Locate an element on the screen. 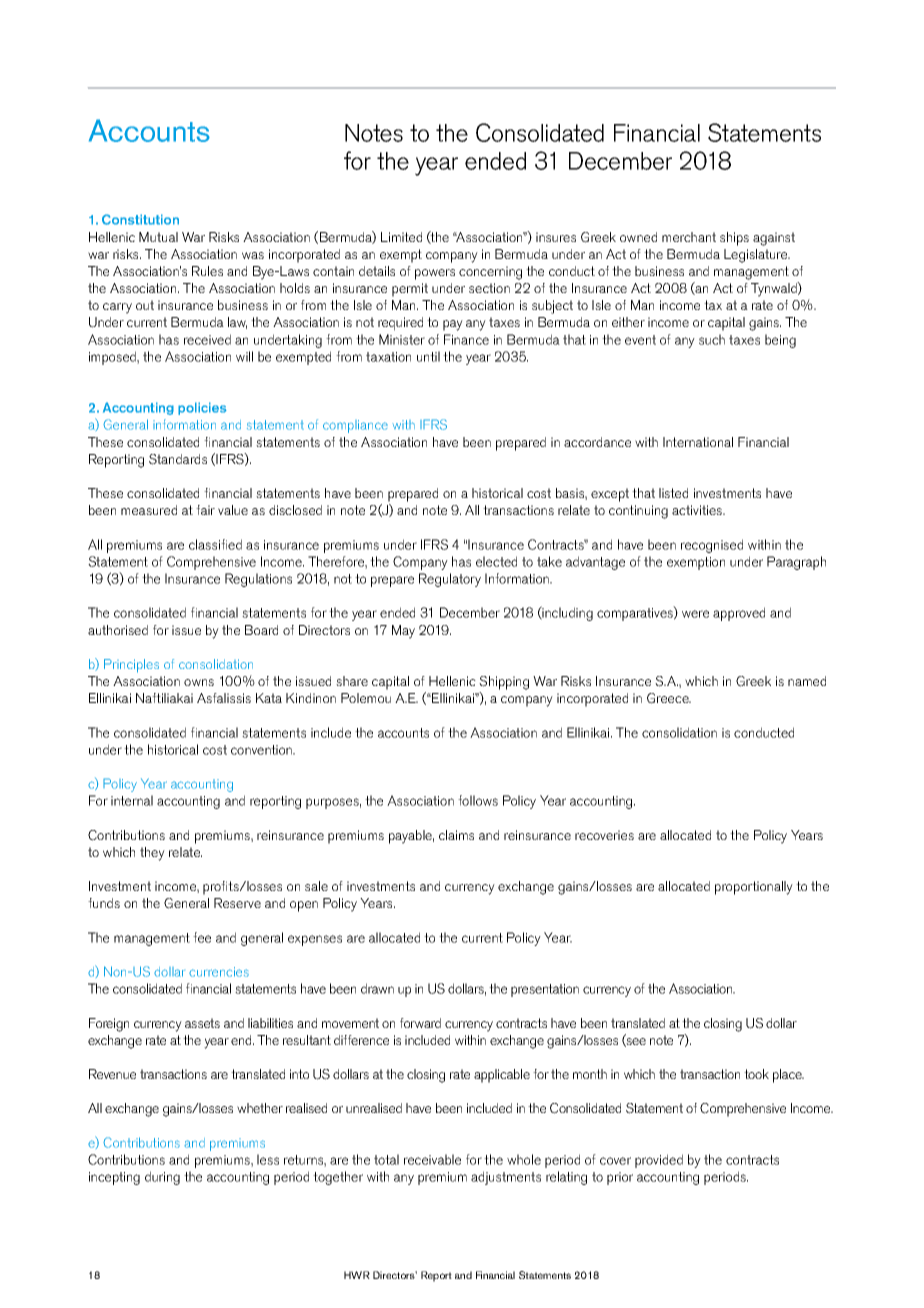 Image resolution: width=924 pixels, height=1308 pixels. recognised is located at coordinates (712, 546).
